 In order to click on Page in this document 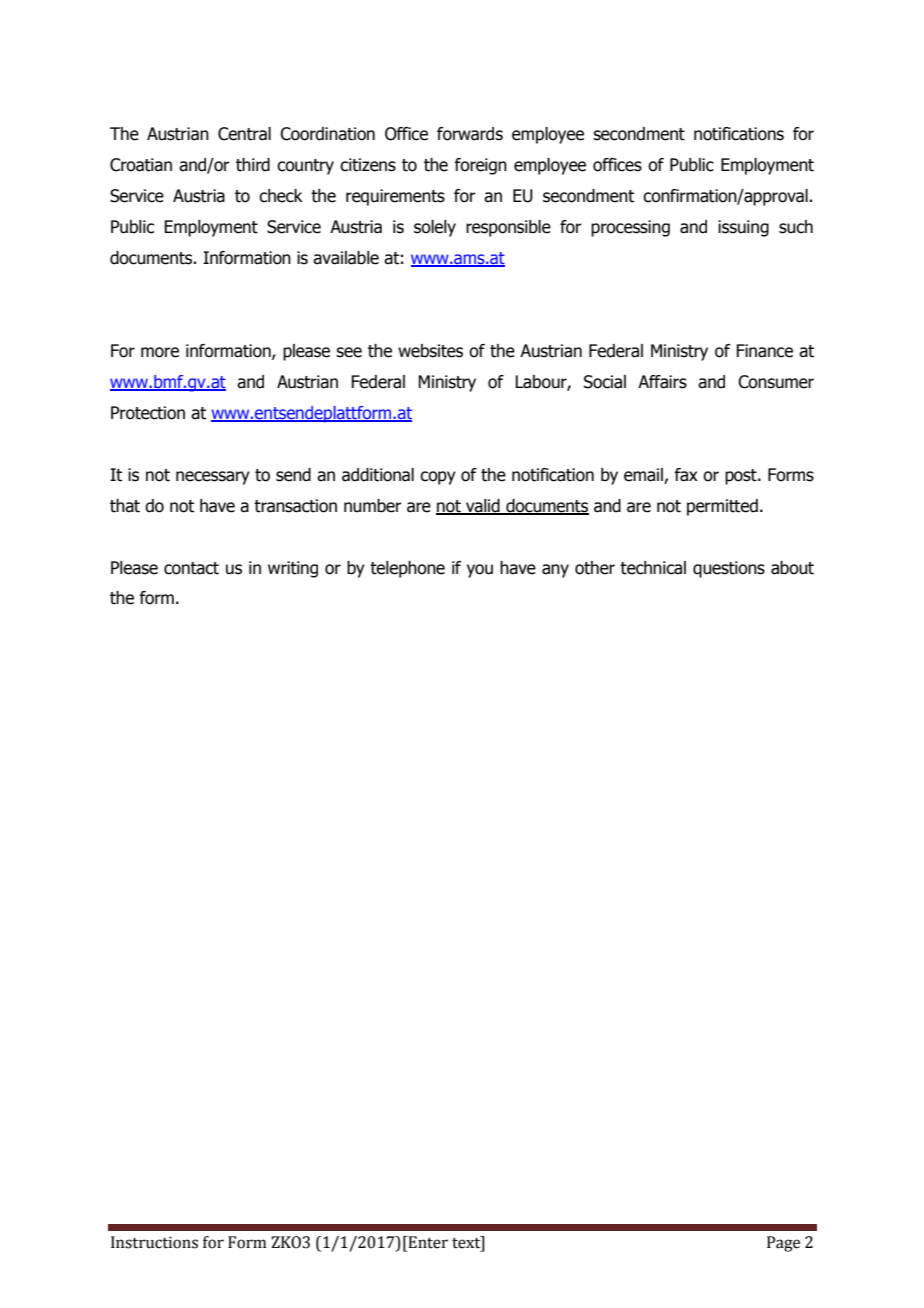, I will do `click(783, 1244)`.
